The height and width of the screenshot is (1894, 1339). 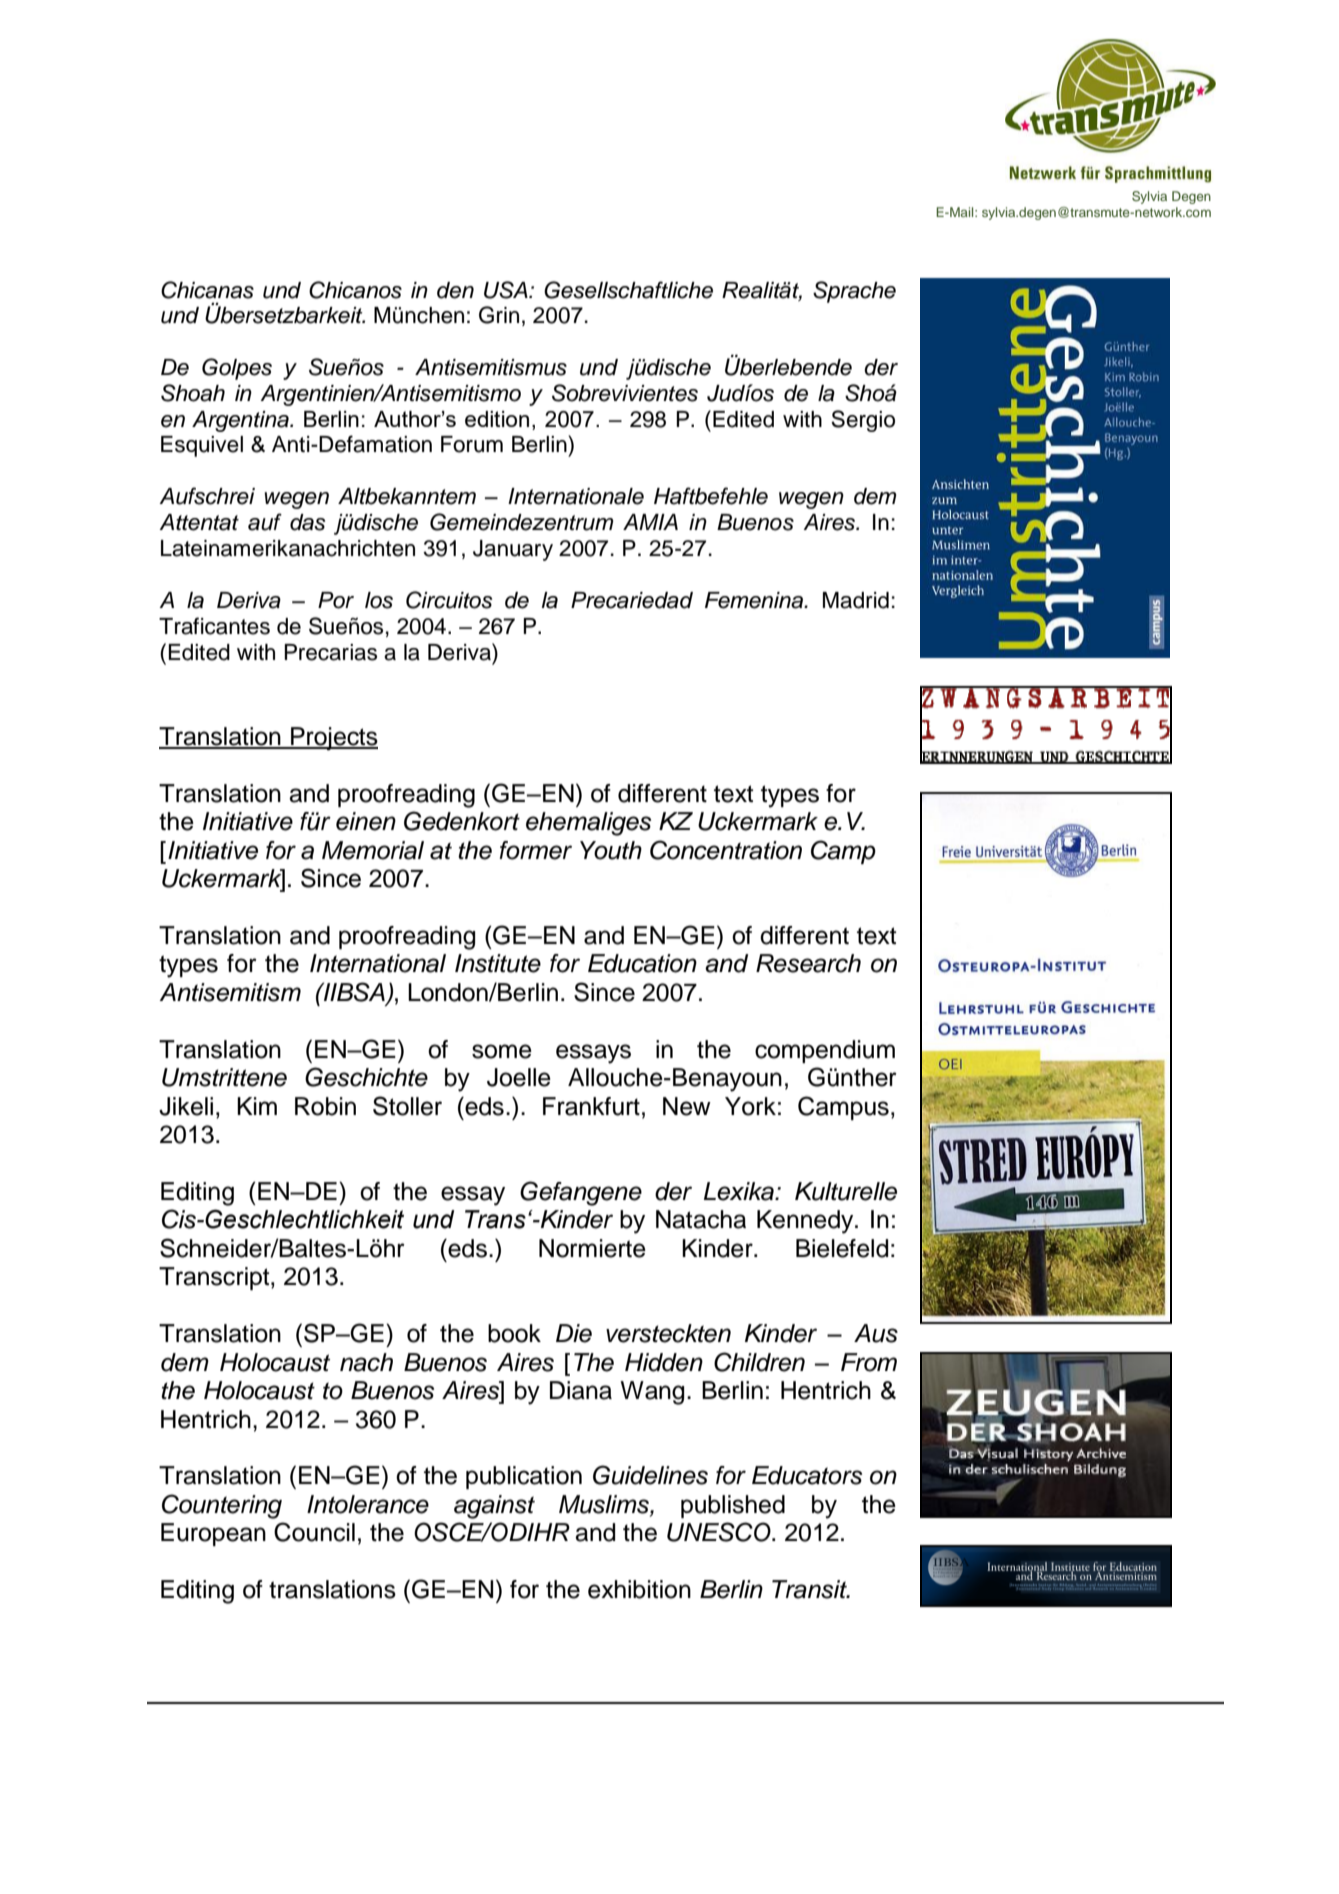 I want to click on Institute, so click(x=498, y=963).
